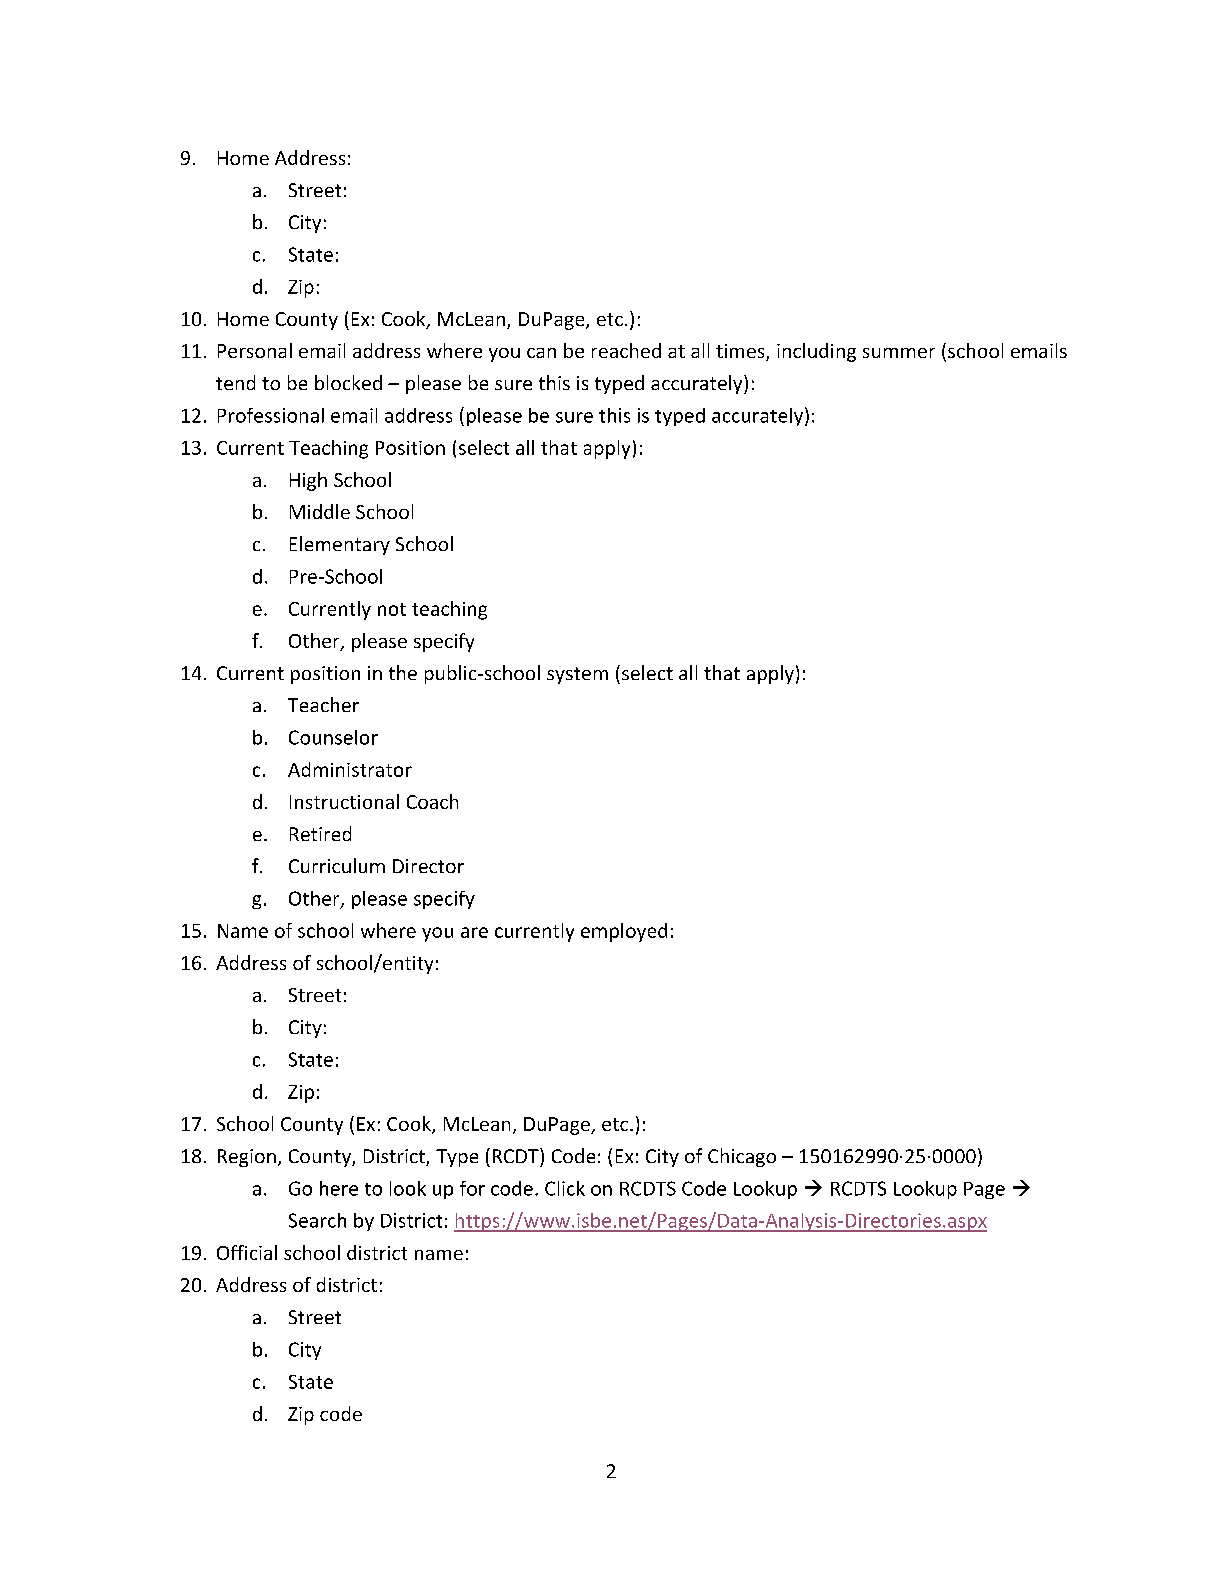  What do you see at coordinates (816, 352) in the screenshot?
I see `including` at bounding box center [816, 352].
